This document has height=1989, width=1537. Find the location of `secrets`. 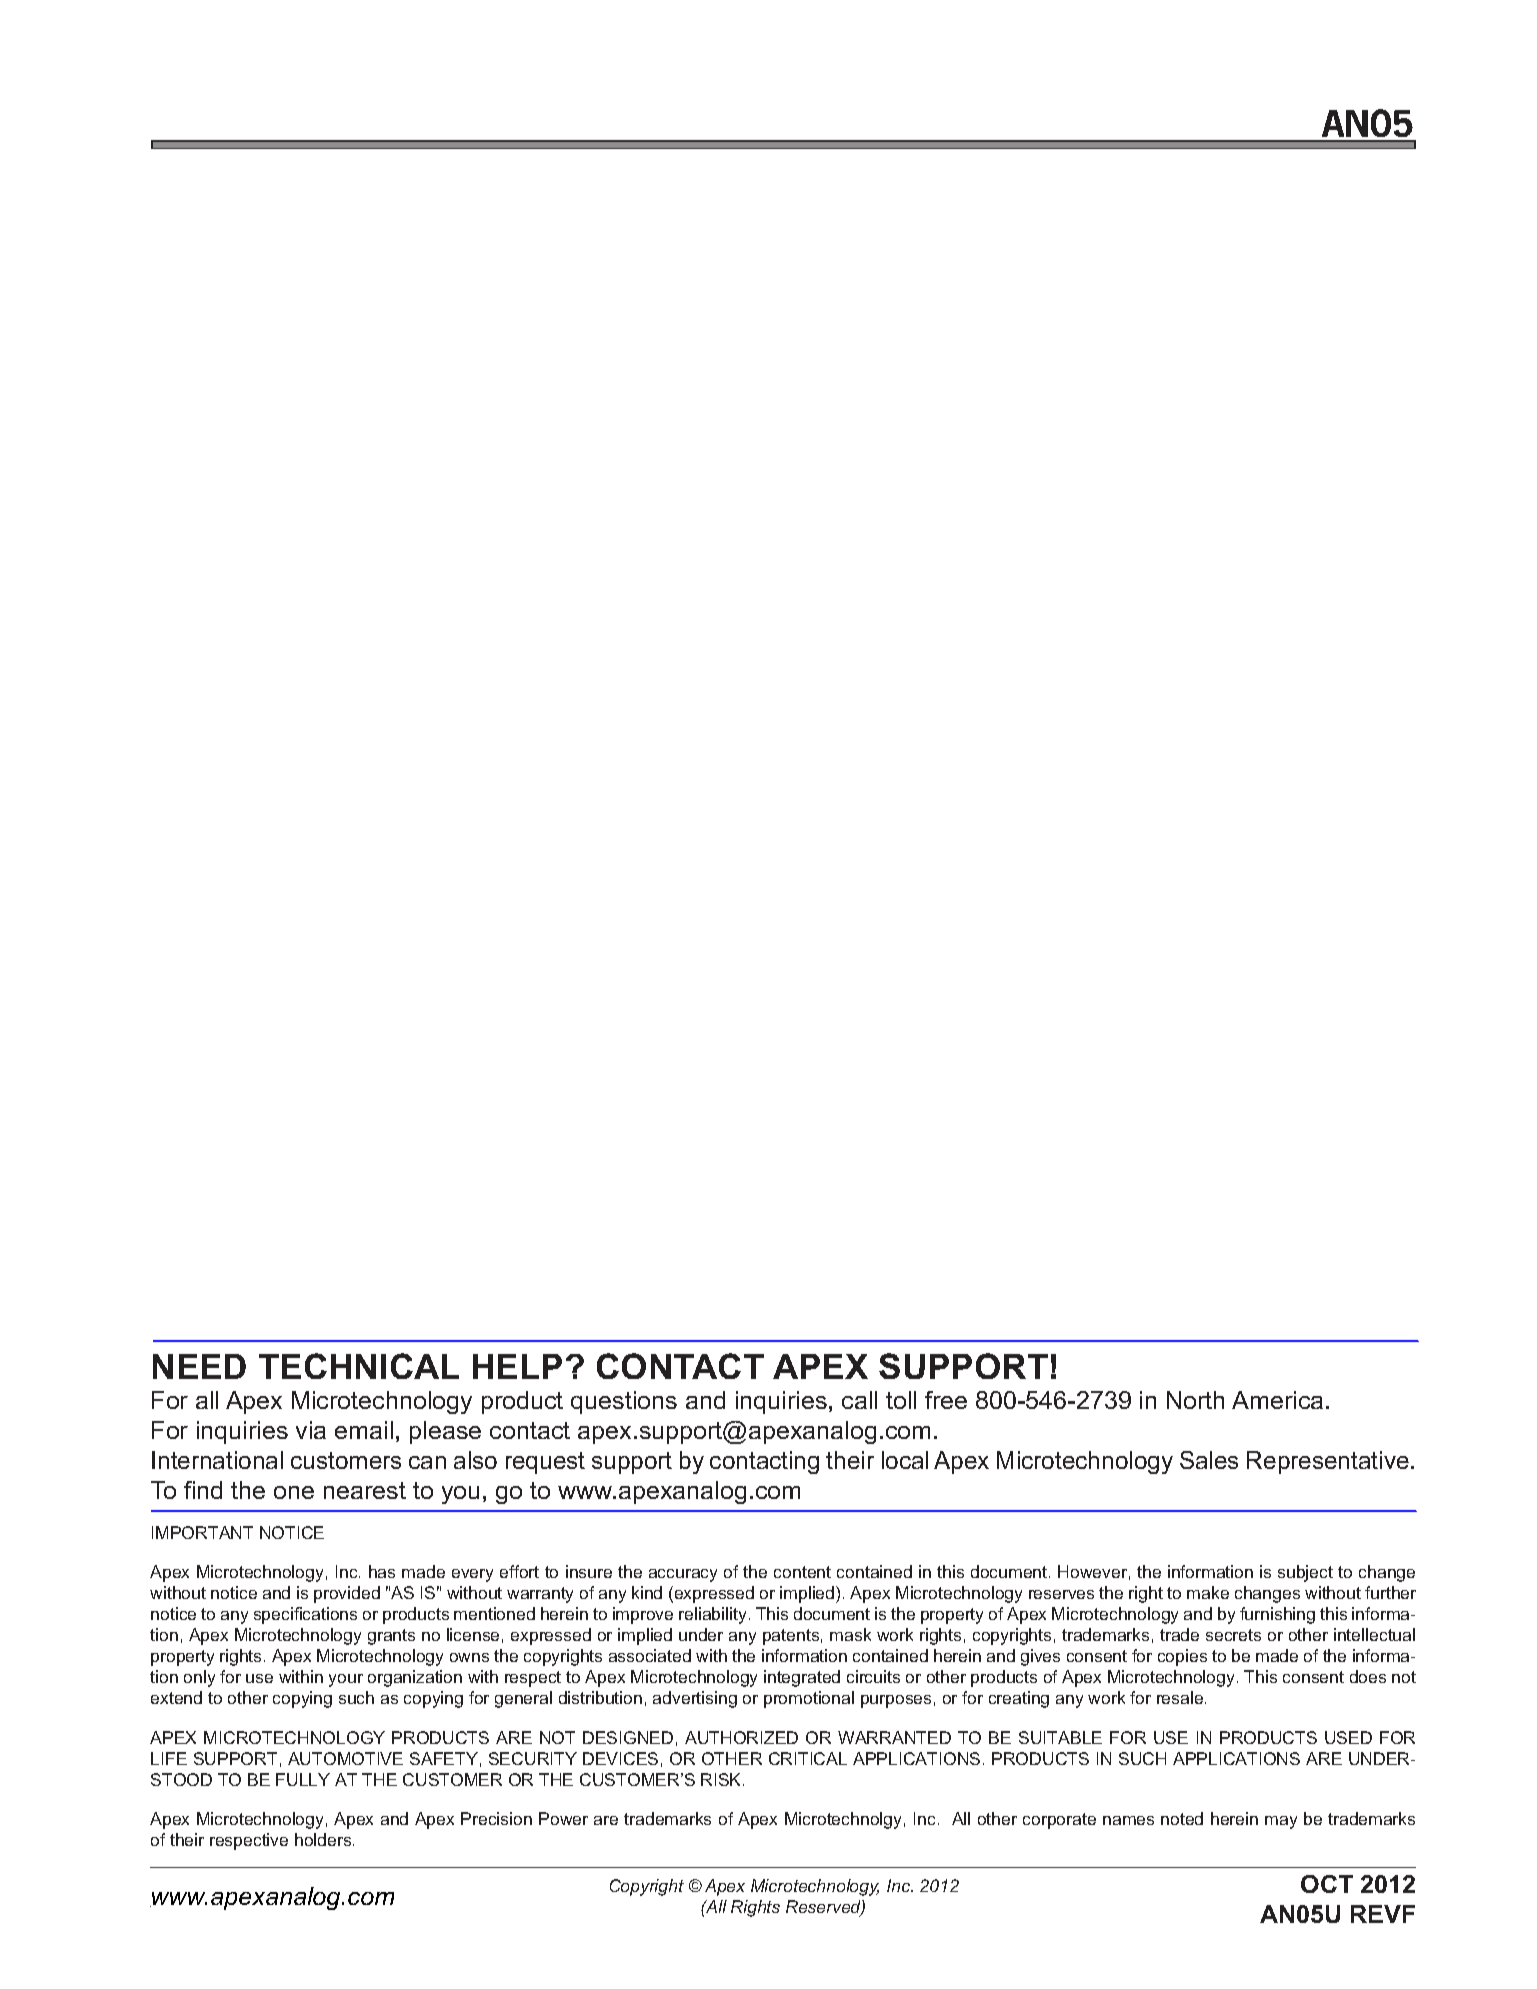

secrets is located at coordinates (1233, 1635).
